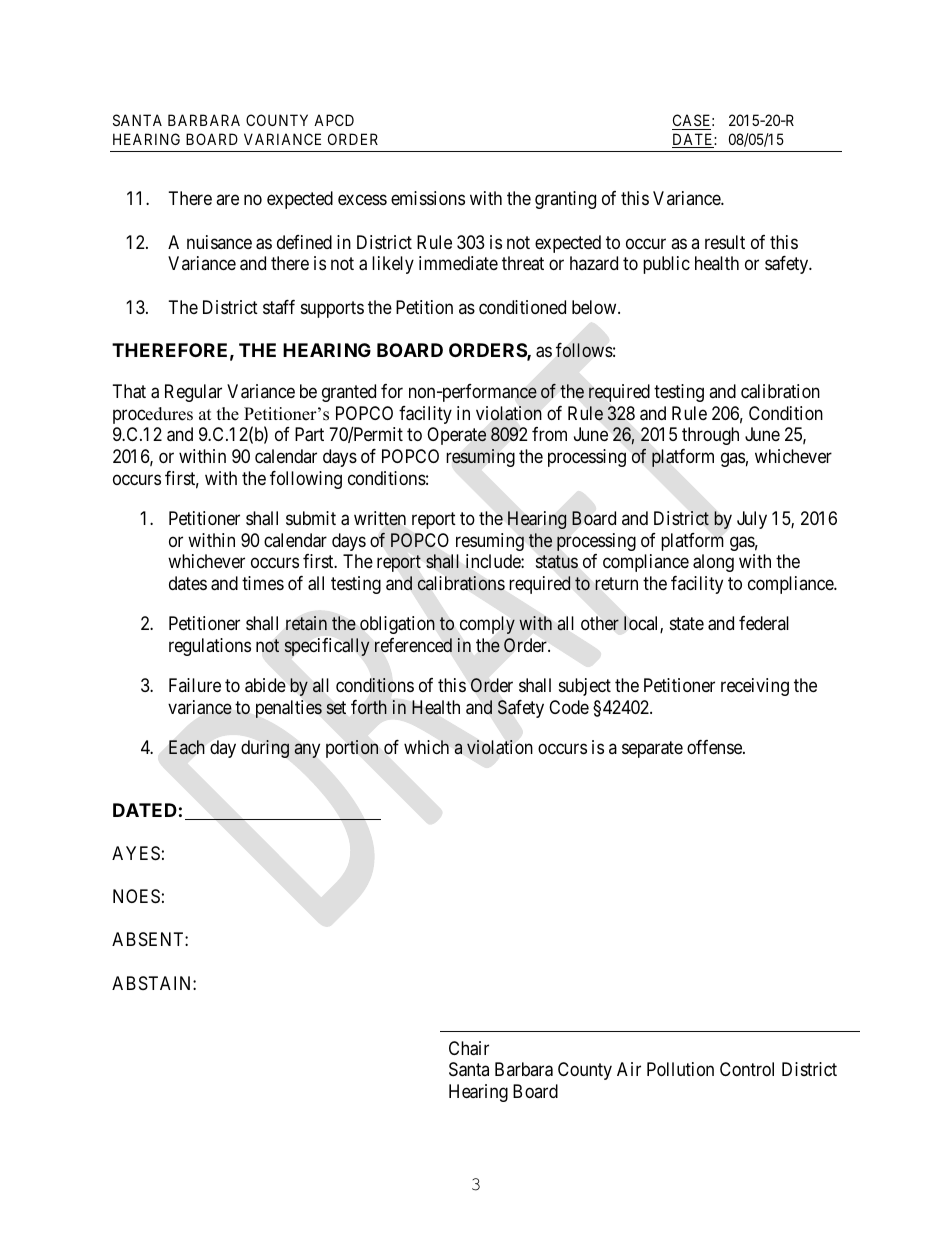 This page has width=952, height=1233. Describe the element at coordinates (687, 623) in the page. I see `state` at that location.
